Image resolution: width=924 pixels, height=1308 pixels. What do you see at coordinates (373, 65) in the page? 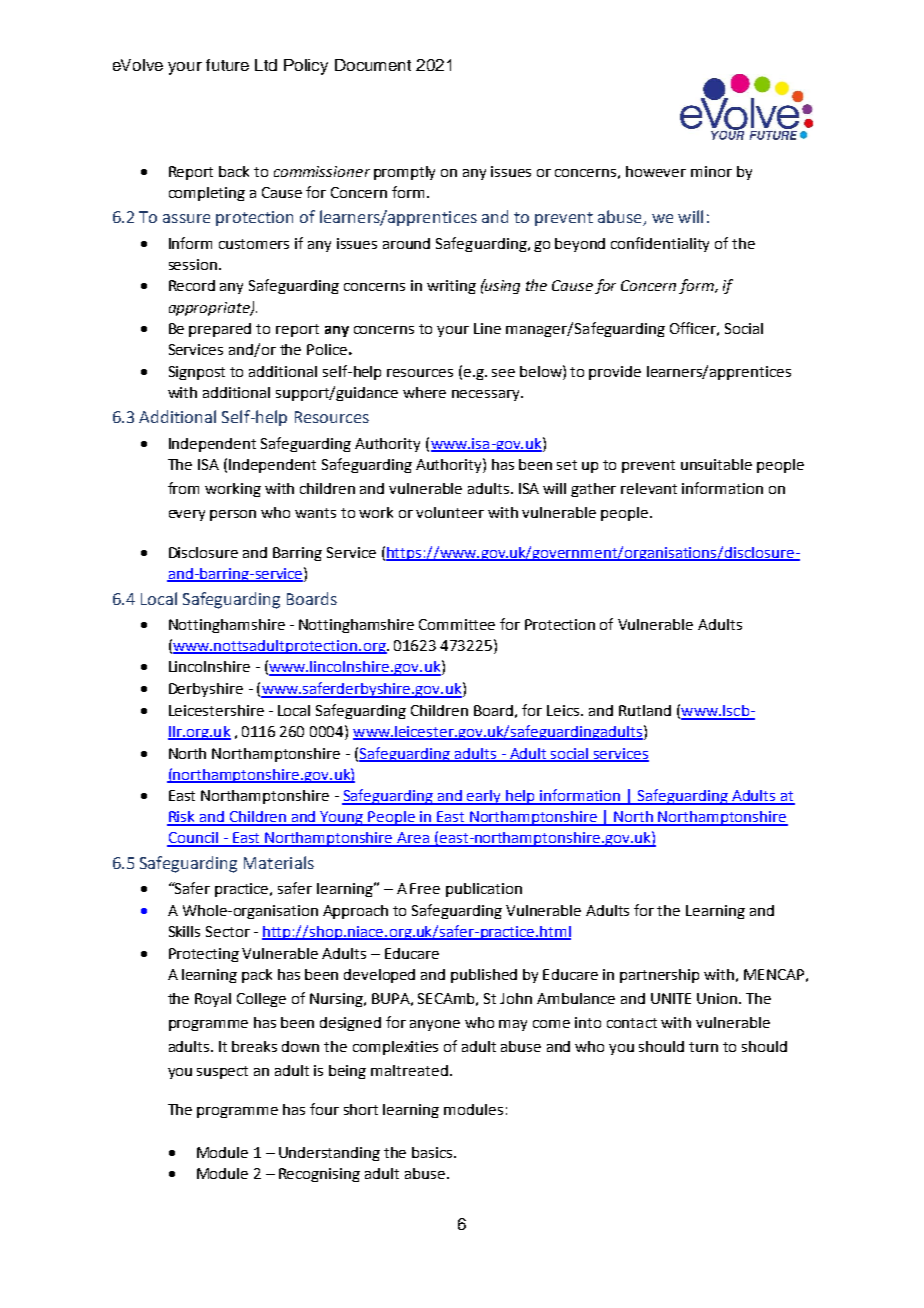
I see `Document` at bounding box center [373, 65].
